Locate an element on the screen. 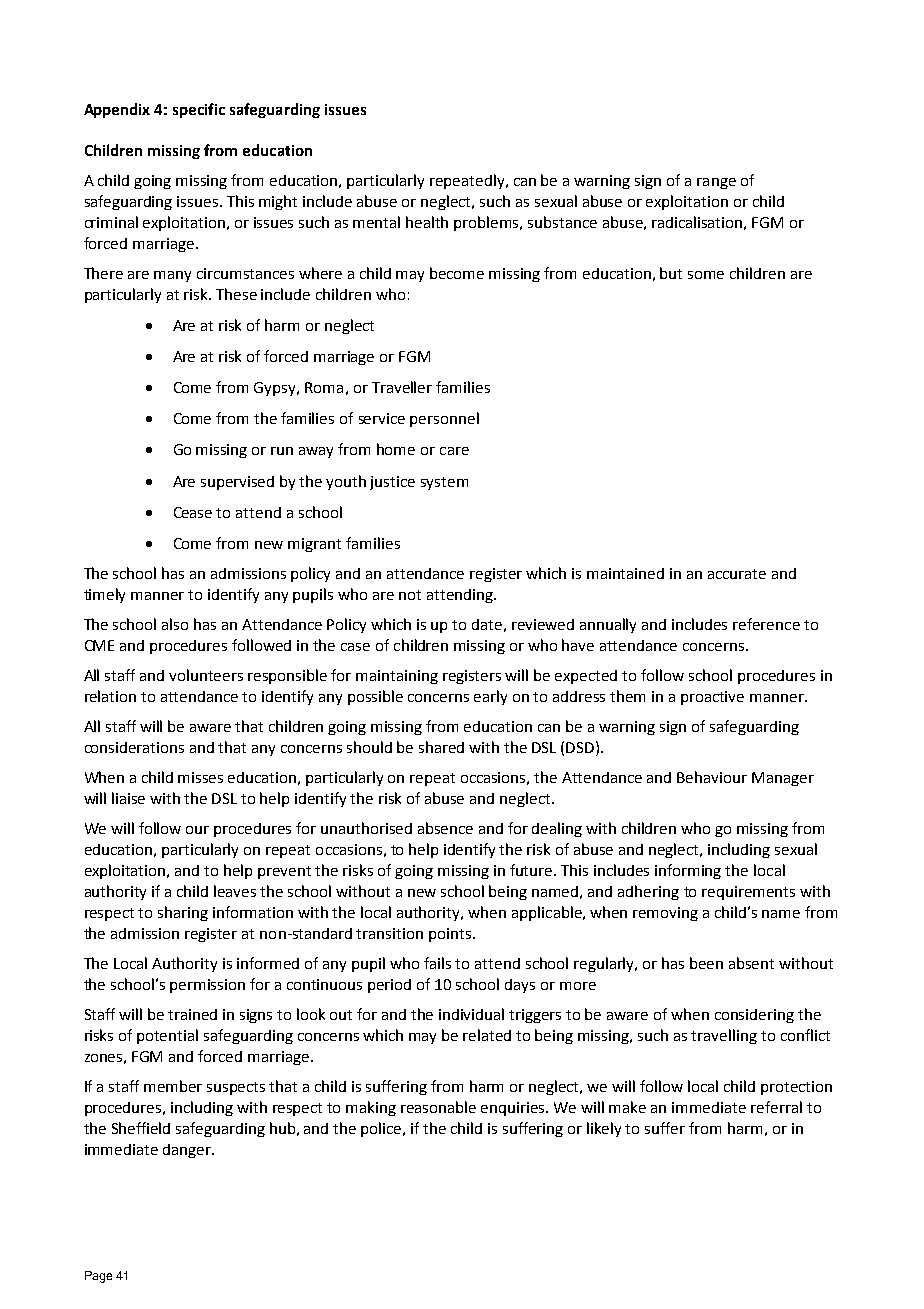 The height and width of the screenshot is (1309, 924). trained is located at coordinates (192, 1014).
